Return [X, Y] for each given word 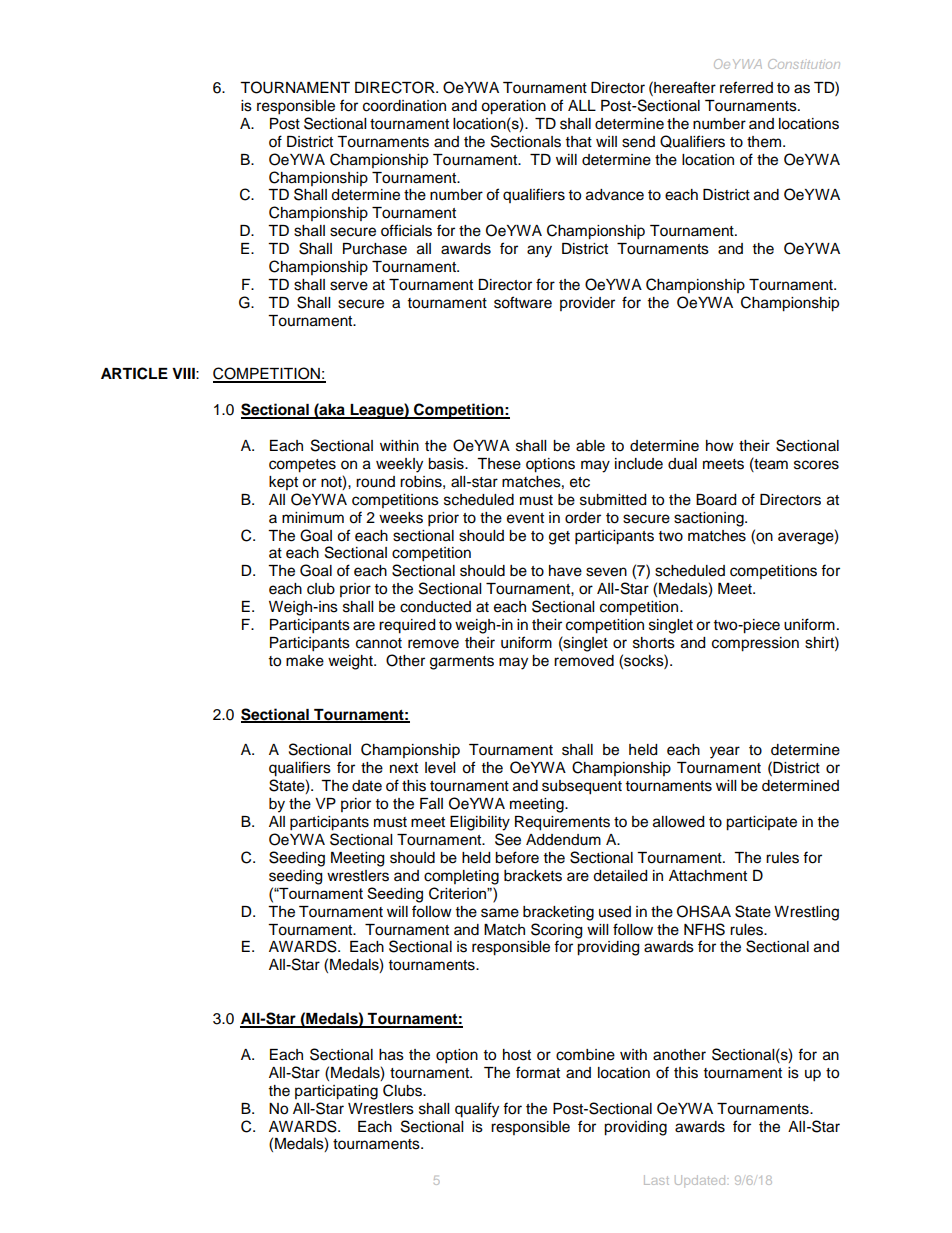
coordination [404, 106]
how [720, 446]
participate [761, 823]
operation [513, 107]
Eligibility [480, 823]
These [499, 464]
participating [336, 1092]
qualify [477, 1110]
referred [746, 87]
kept [283, 483]
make [305, 661]
